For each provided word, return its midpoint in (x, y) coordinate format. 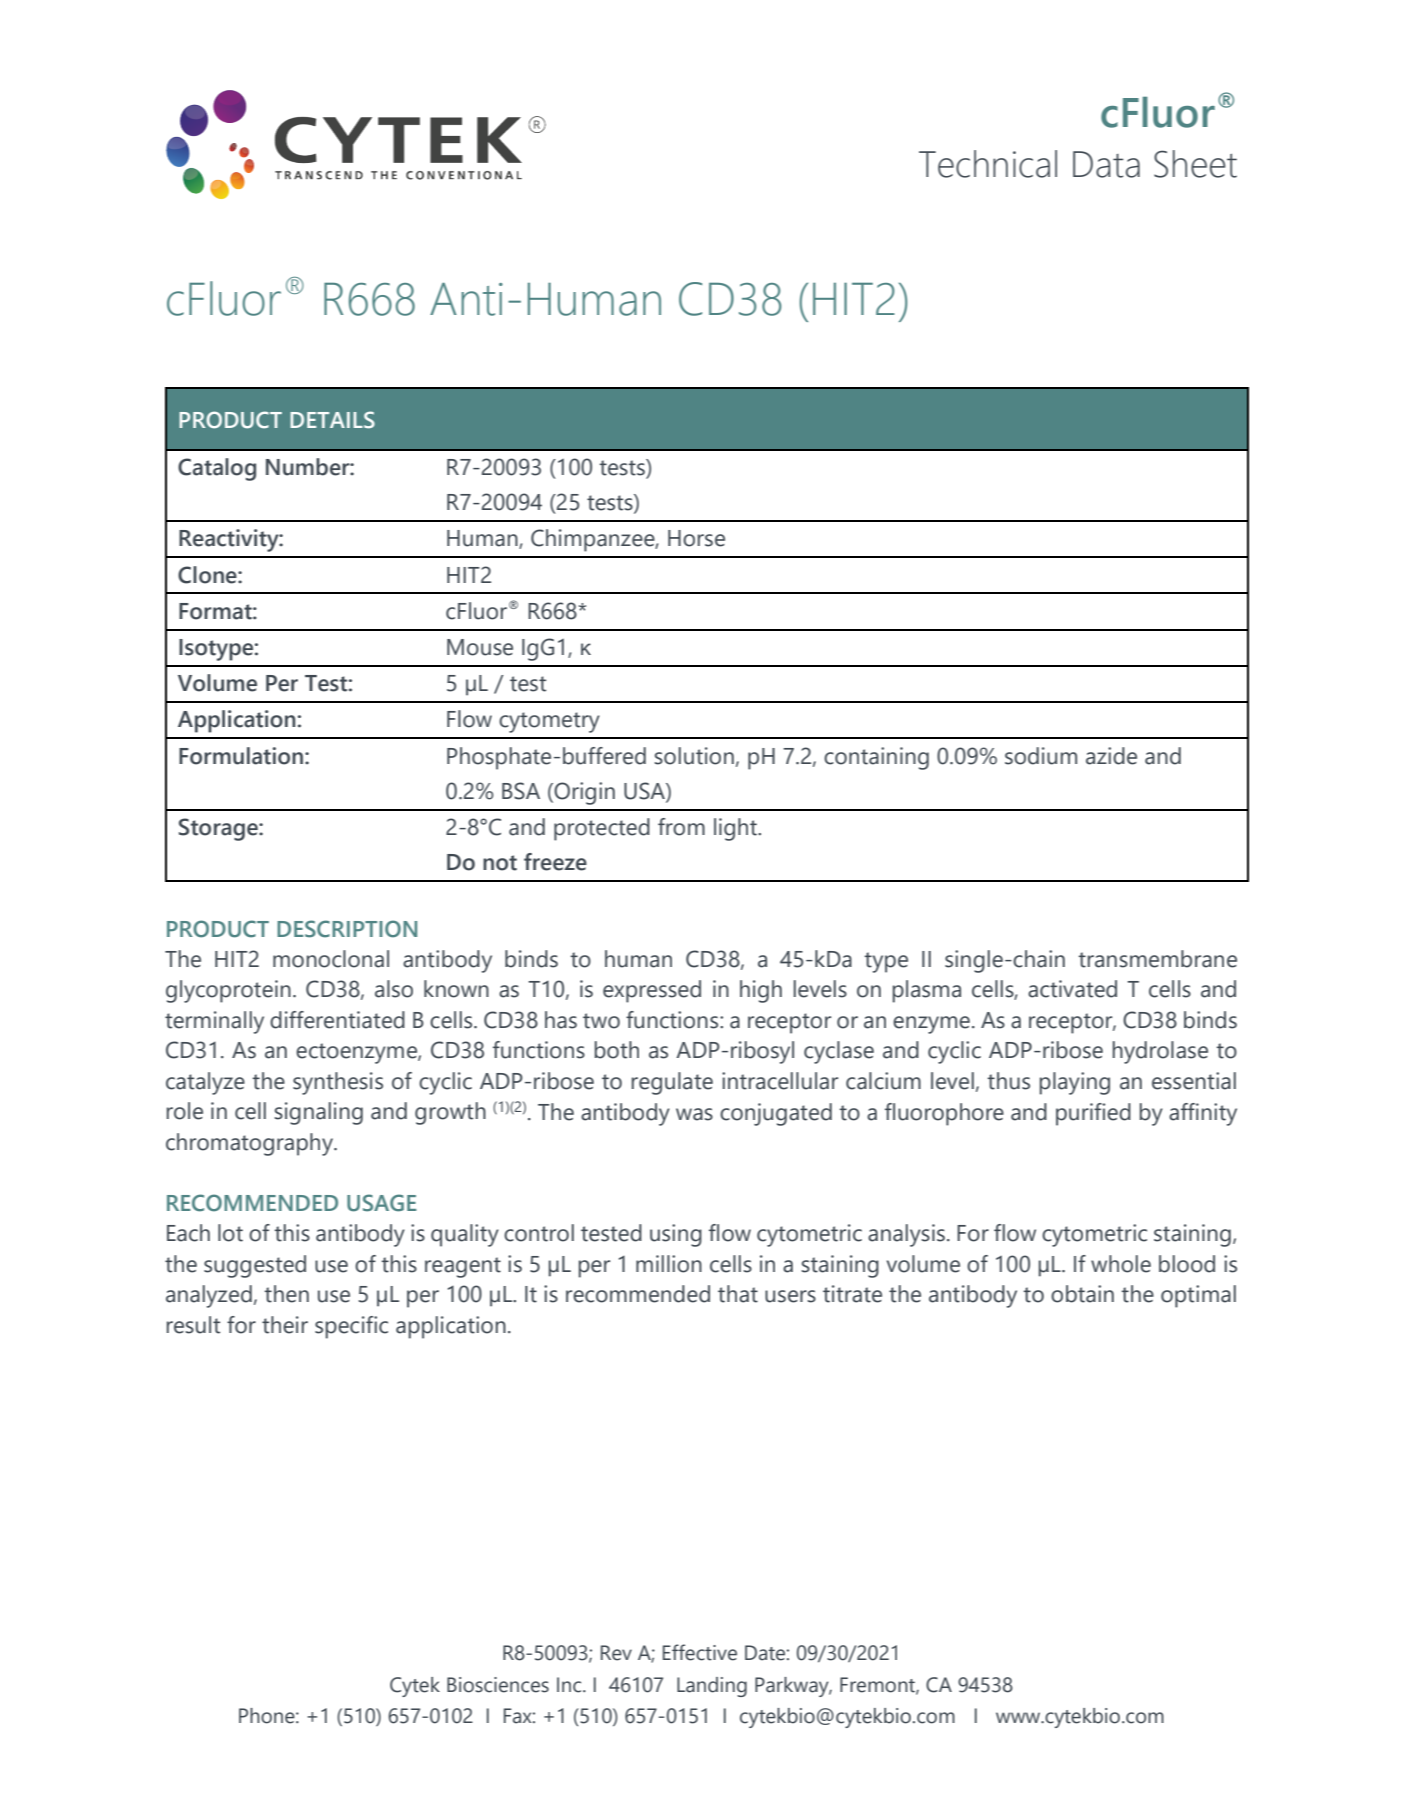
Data (1106, 164)
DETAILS (332, 420)
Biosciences (498, 1685)
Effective (700, 1652)
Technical (988, 164)
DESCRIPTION (347, 929)
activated (1072, 989)
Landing (712, 1687)
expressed (652, 991)
